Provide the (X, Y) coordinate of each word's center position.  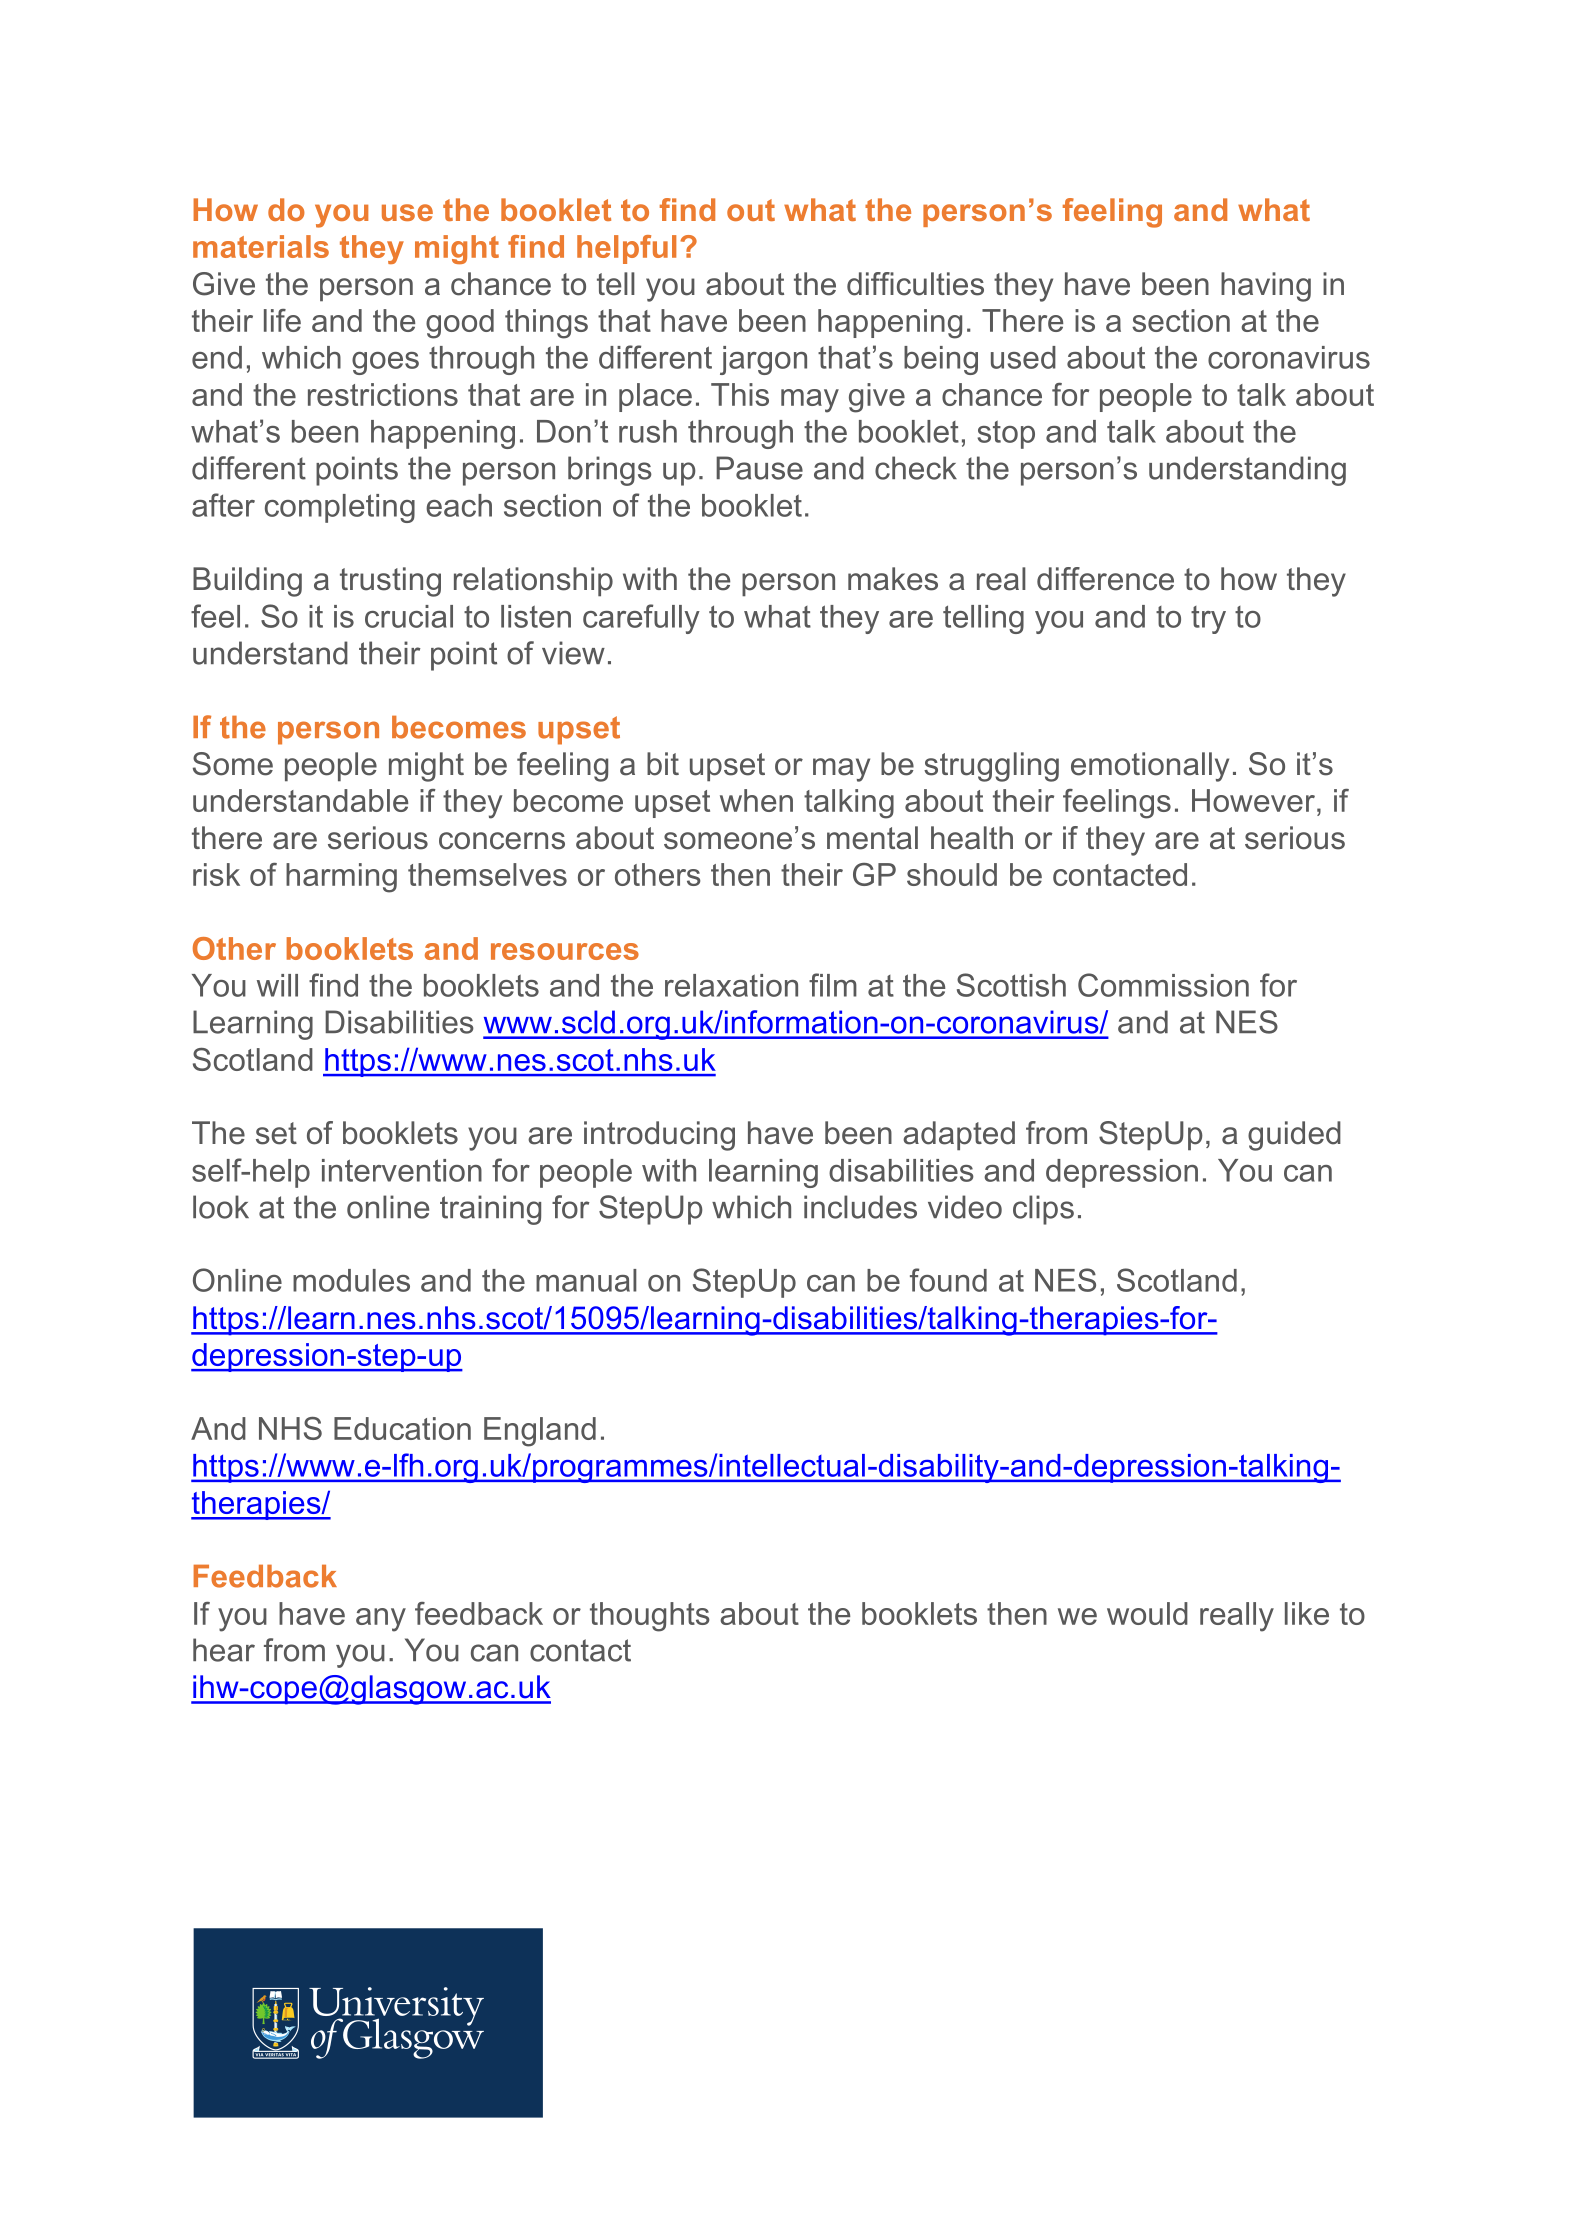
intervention (402, 1170)
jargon (763, 360)
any (381, 1620)
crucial (409, 616)
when (756, 800)
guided (1294, 1136)
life (282, 320)
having (1266, 287)
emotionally (1150, 767)
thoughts (650, 1617)
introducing (659, 1136)
